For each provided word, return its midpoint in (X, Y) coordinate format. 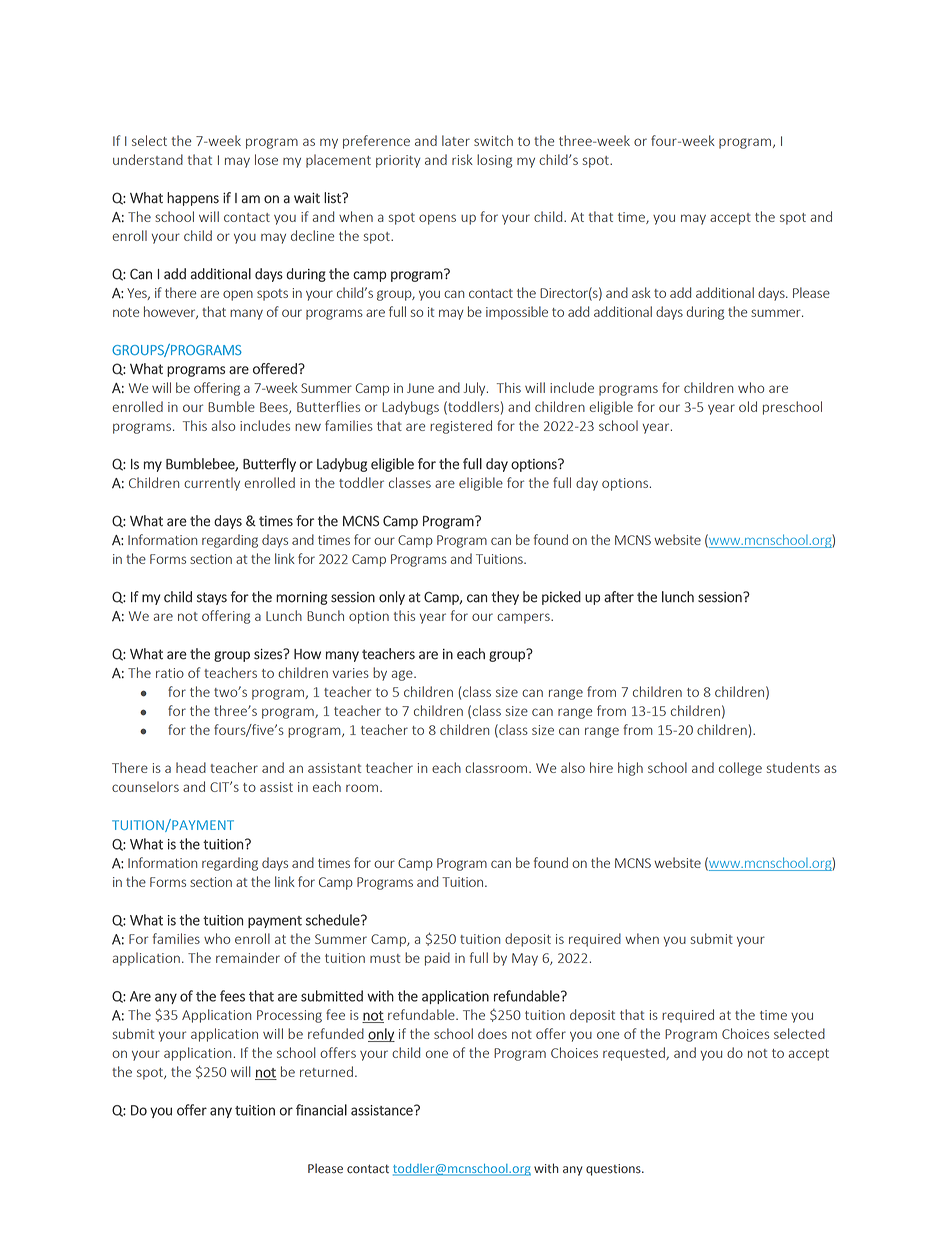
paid (437, 959)
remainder (248, 957)
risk (462, 159)
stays (212, 598)
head (191, 767)
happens (193, 199)
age (403, 675)
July (476, 389)
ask (641, 292)
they (505, 598)
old (748, 406)
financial (321, 1110)
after (619, 597)
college (740, 769)
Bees (275, 408)
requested (635, 1054)
